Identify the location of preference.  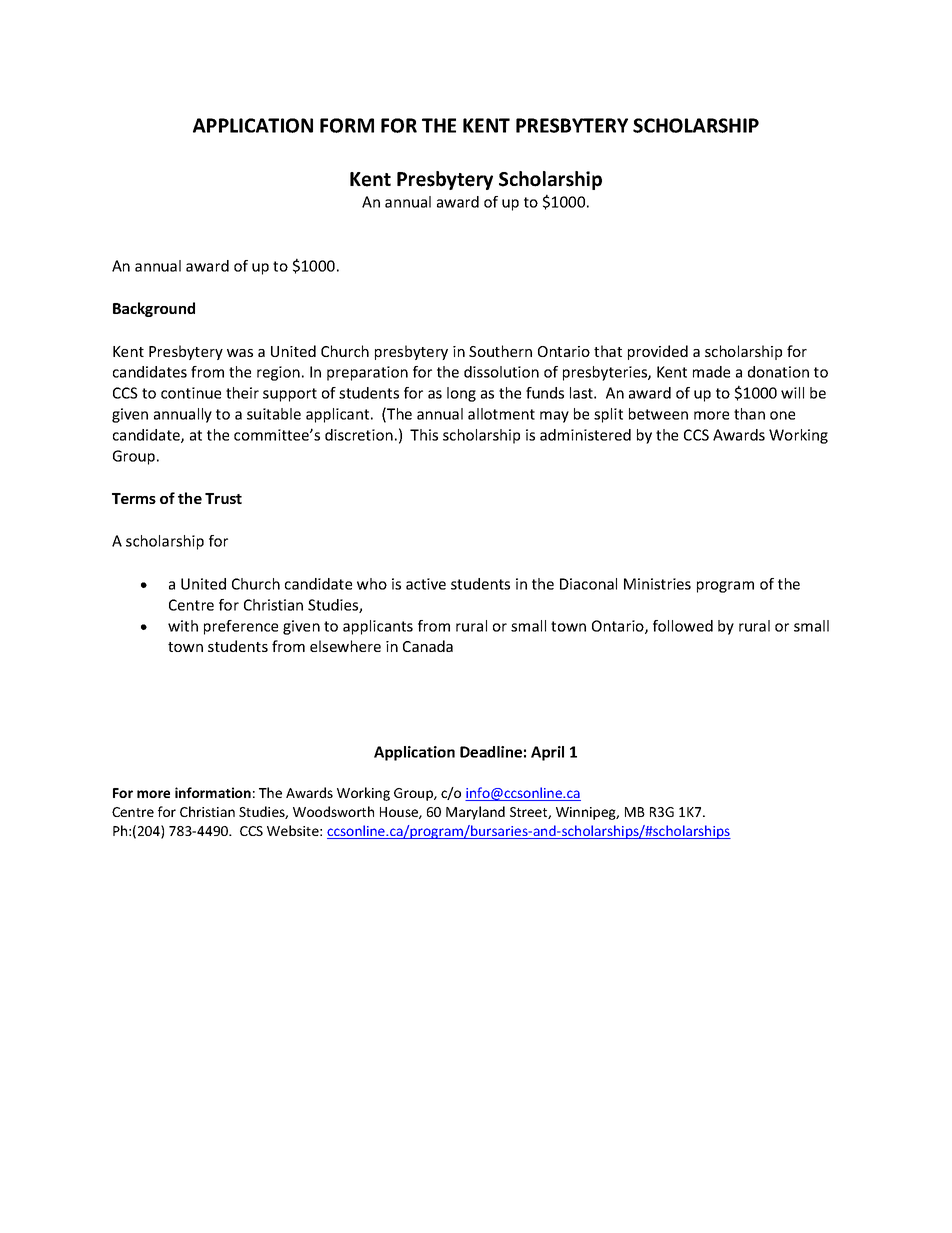
(241, 627).
